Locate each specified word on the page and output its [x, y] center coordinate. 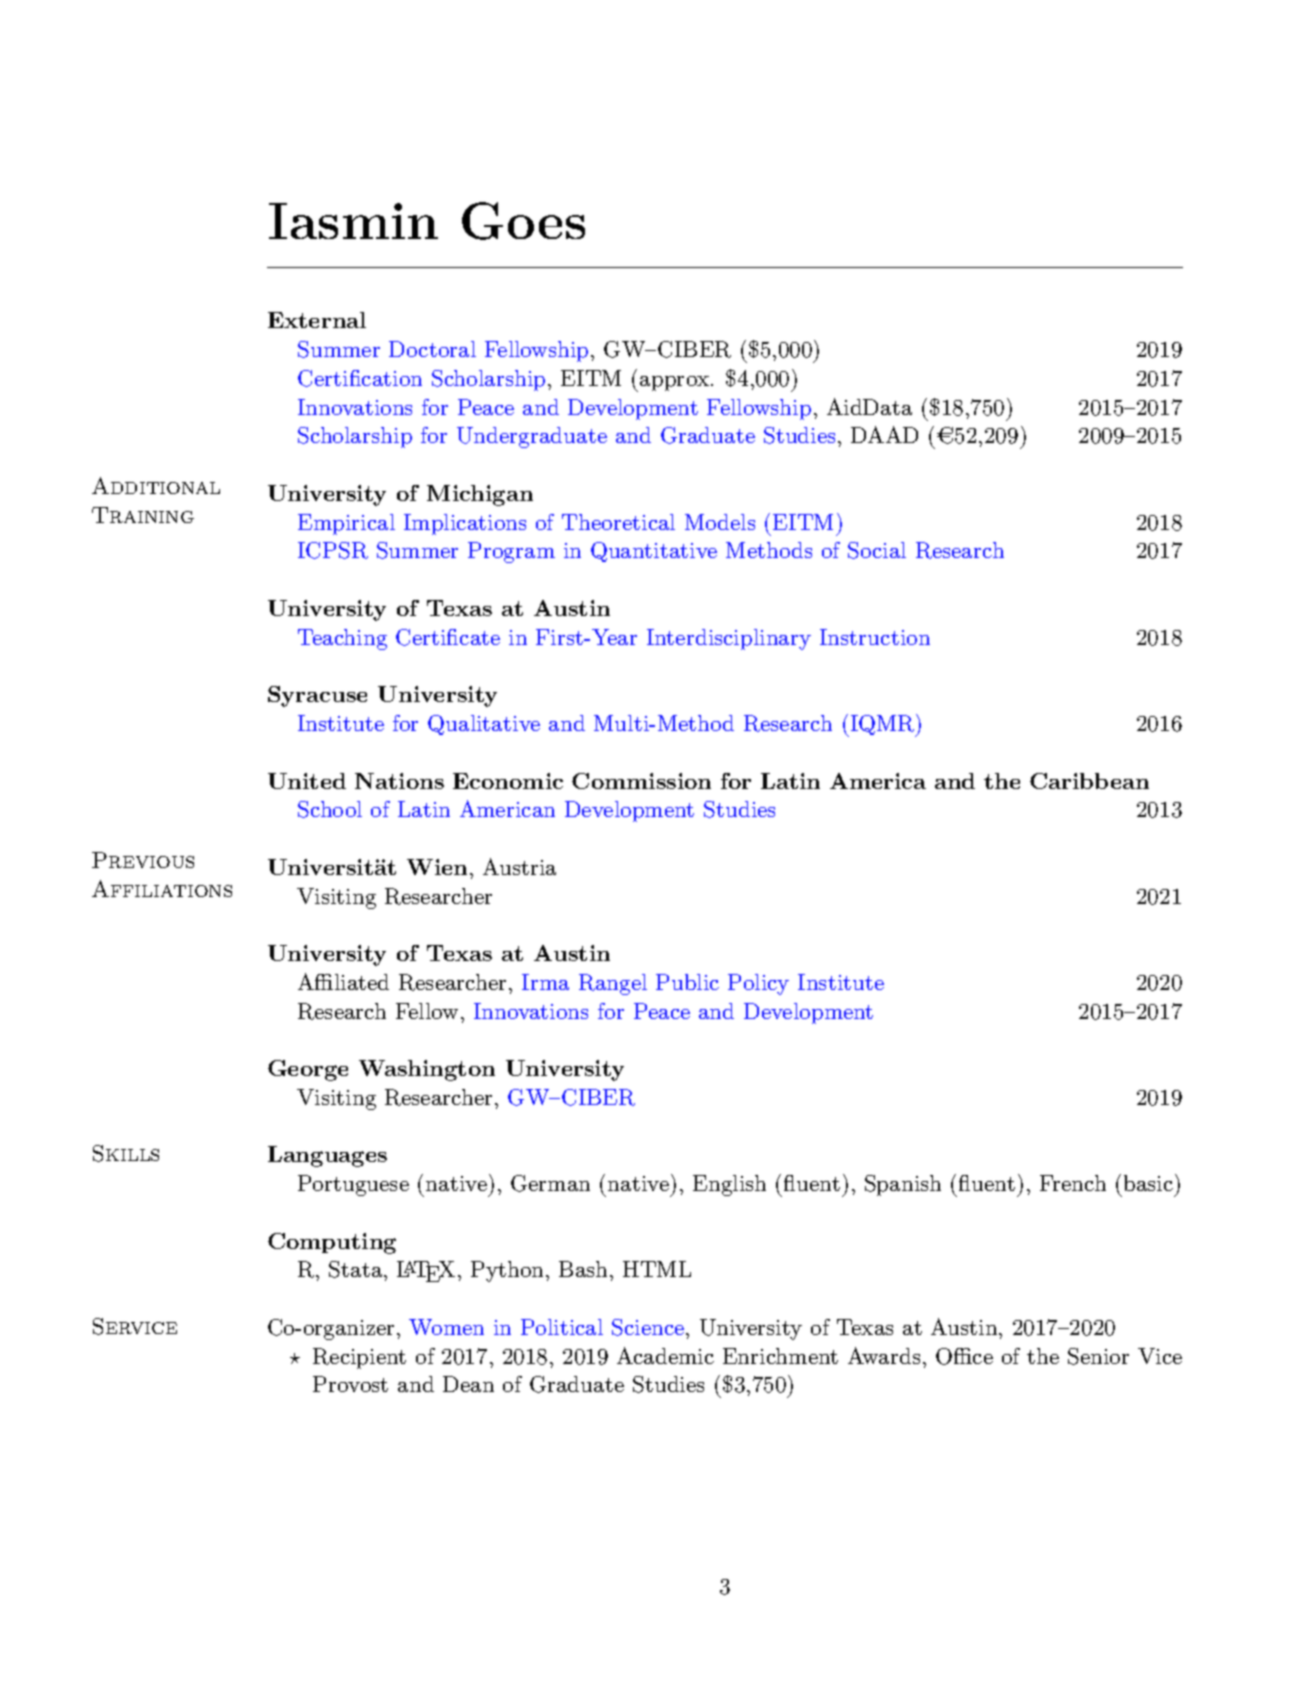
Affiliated [343, 981]
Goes [523, 221]
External [317, 320]
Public [687, 982]
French [1073, 1183]
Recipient [359, 1358]
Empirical [346, 524]
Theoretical [618, 522]
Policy [758, 984]
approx [674, 383]
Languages [327, 1156]
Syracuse [317, 696]
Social [877, 550]
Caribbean [1089, 781]
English [729, 1185]
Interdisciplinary [729, 639]
